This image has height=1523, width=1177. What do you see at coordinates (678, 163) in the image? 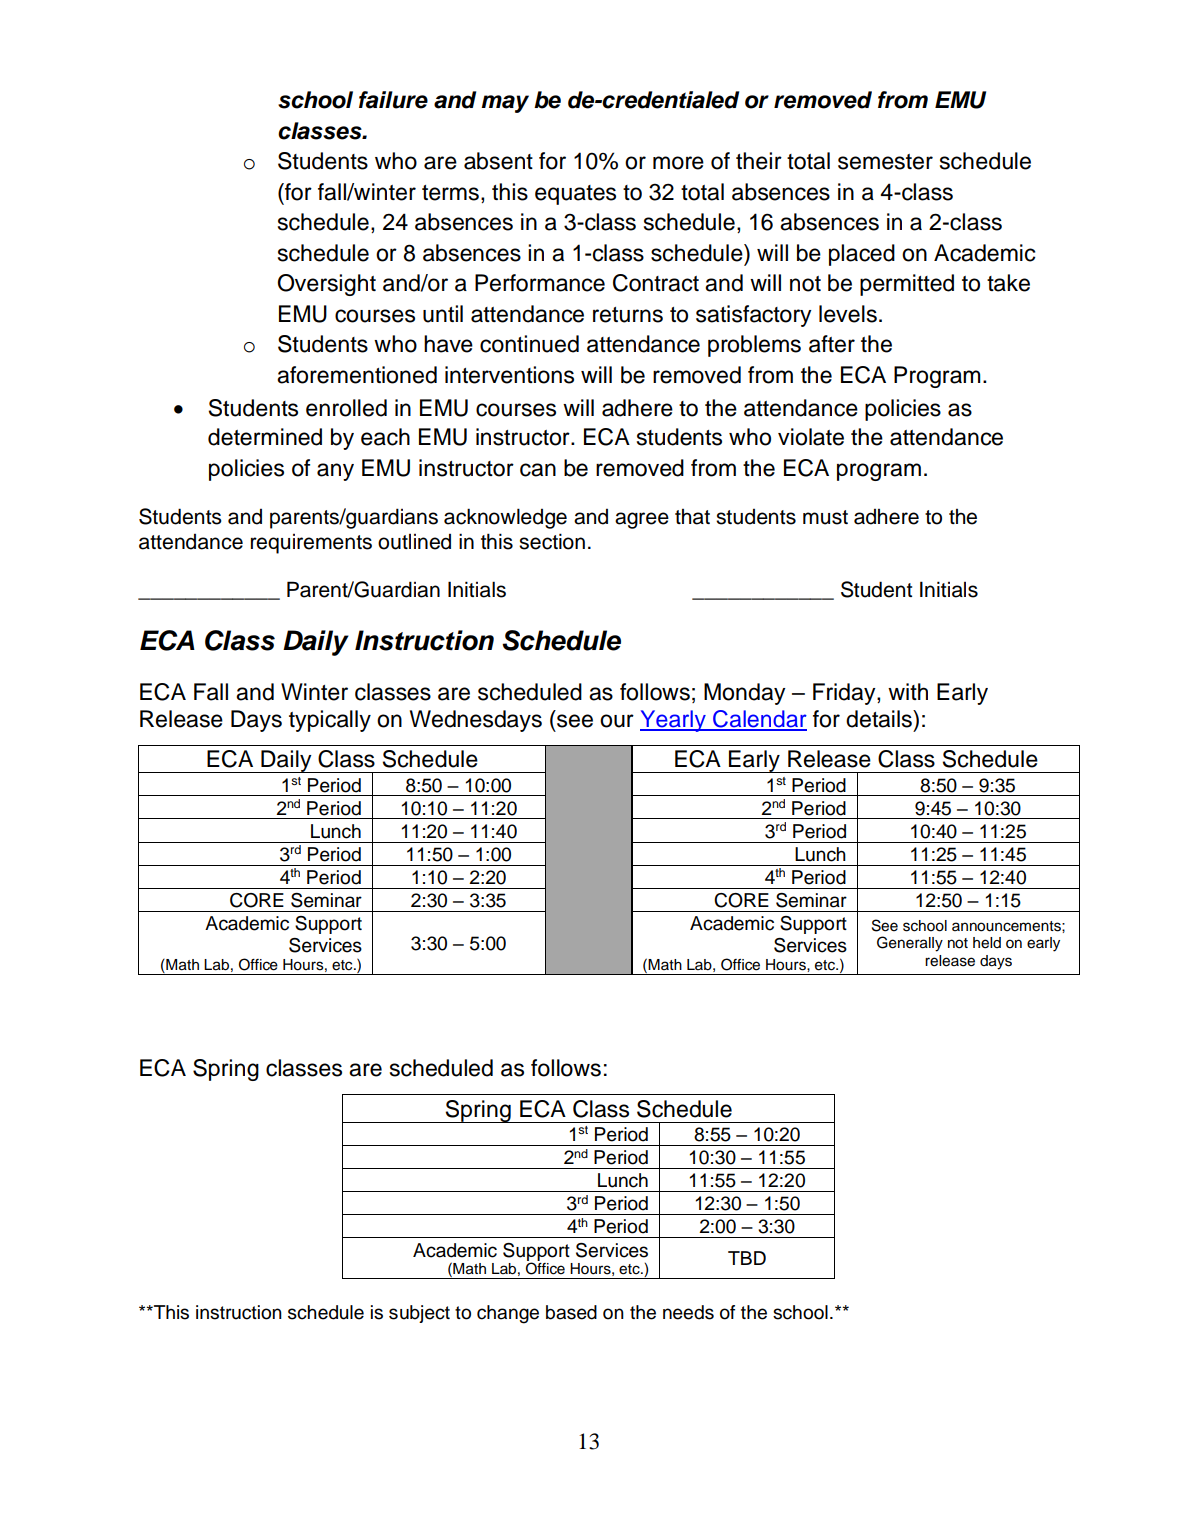
I see `more` at bounding box center [678, 163].
